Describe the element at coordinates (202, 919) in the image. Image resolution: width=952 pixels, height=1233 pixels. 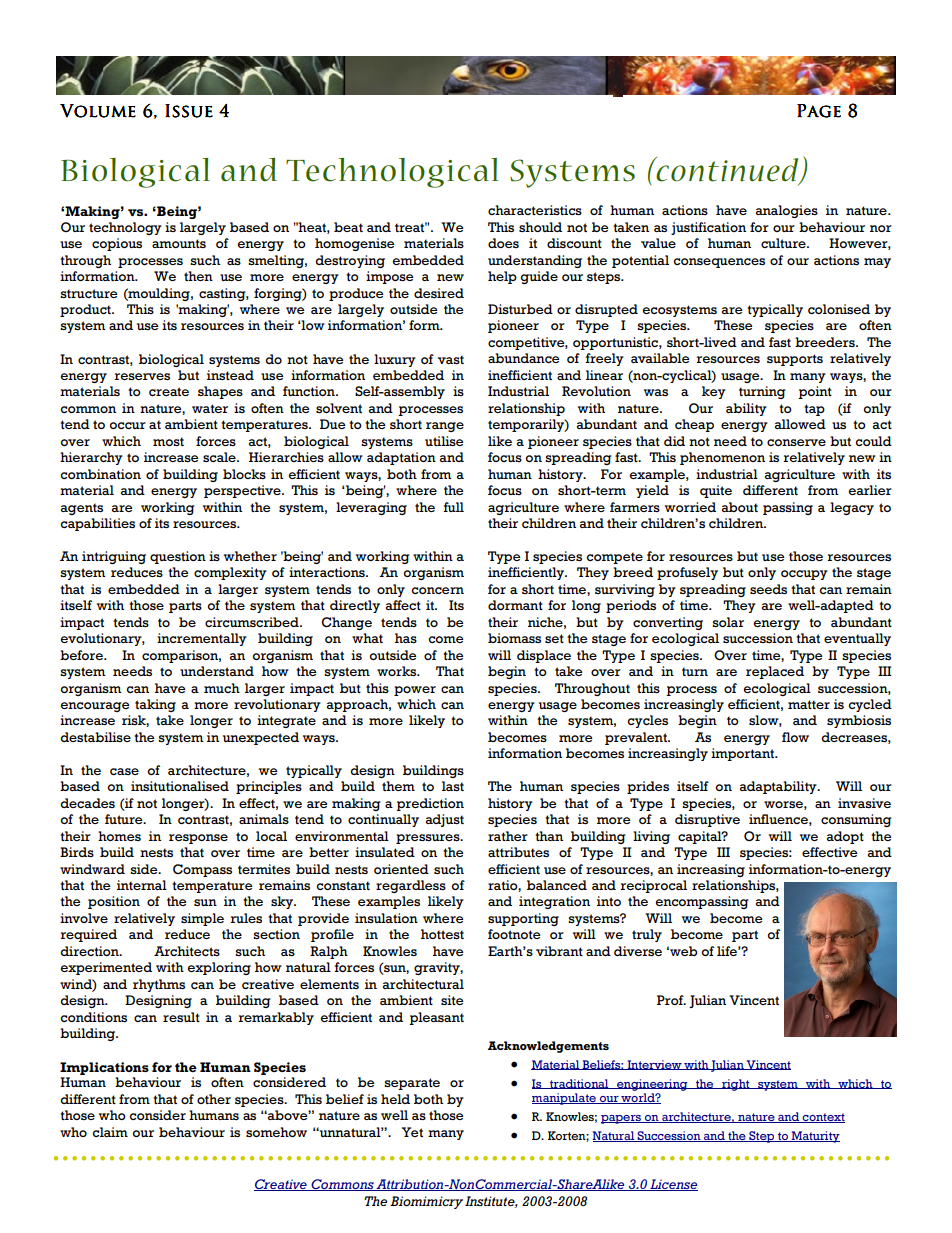
I see `simple` at that location.
